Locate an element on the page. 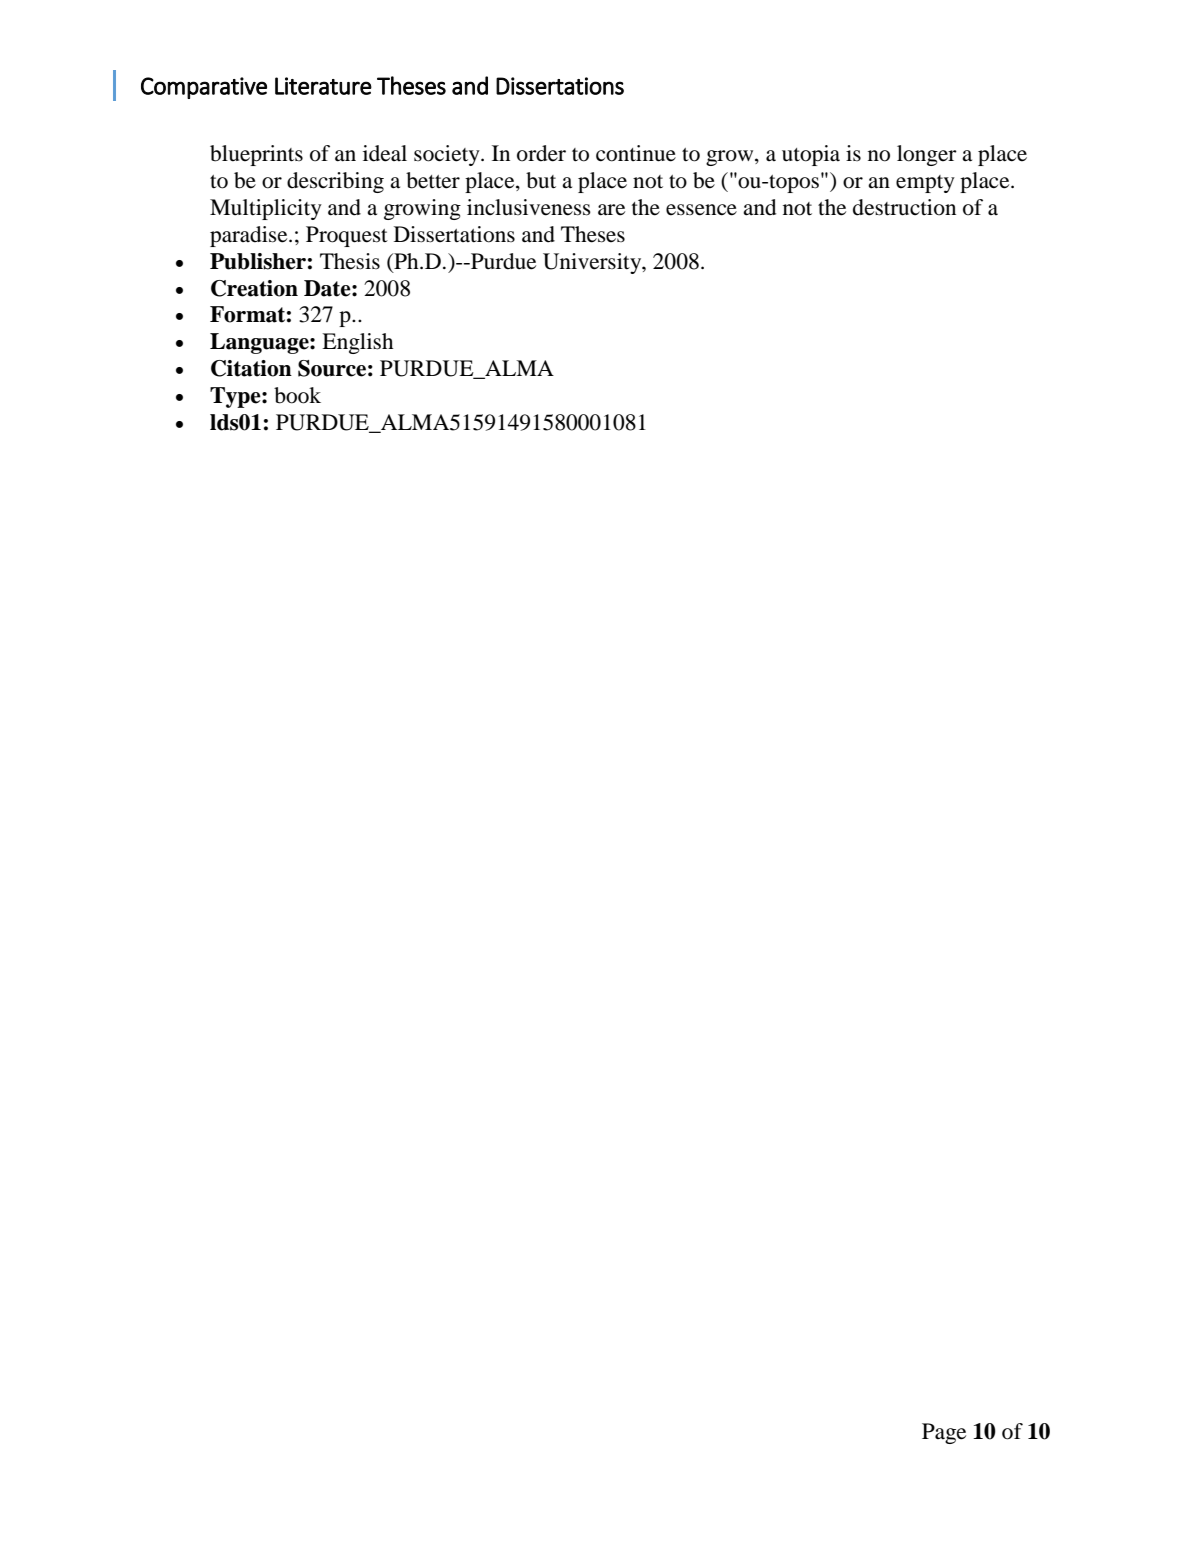 The height and width of the page is (1541, 1191). inclusiveness is located at coordinates (529, 207).
